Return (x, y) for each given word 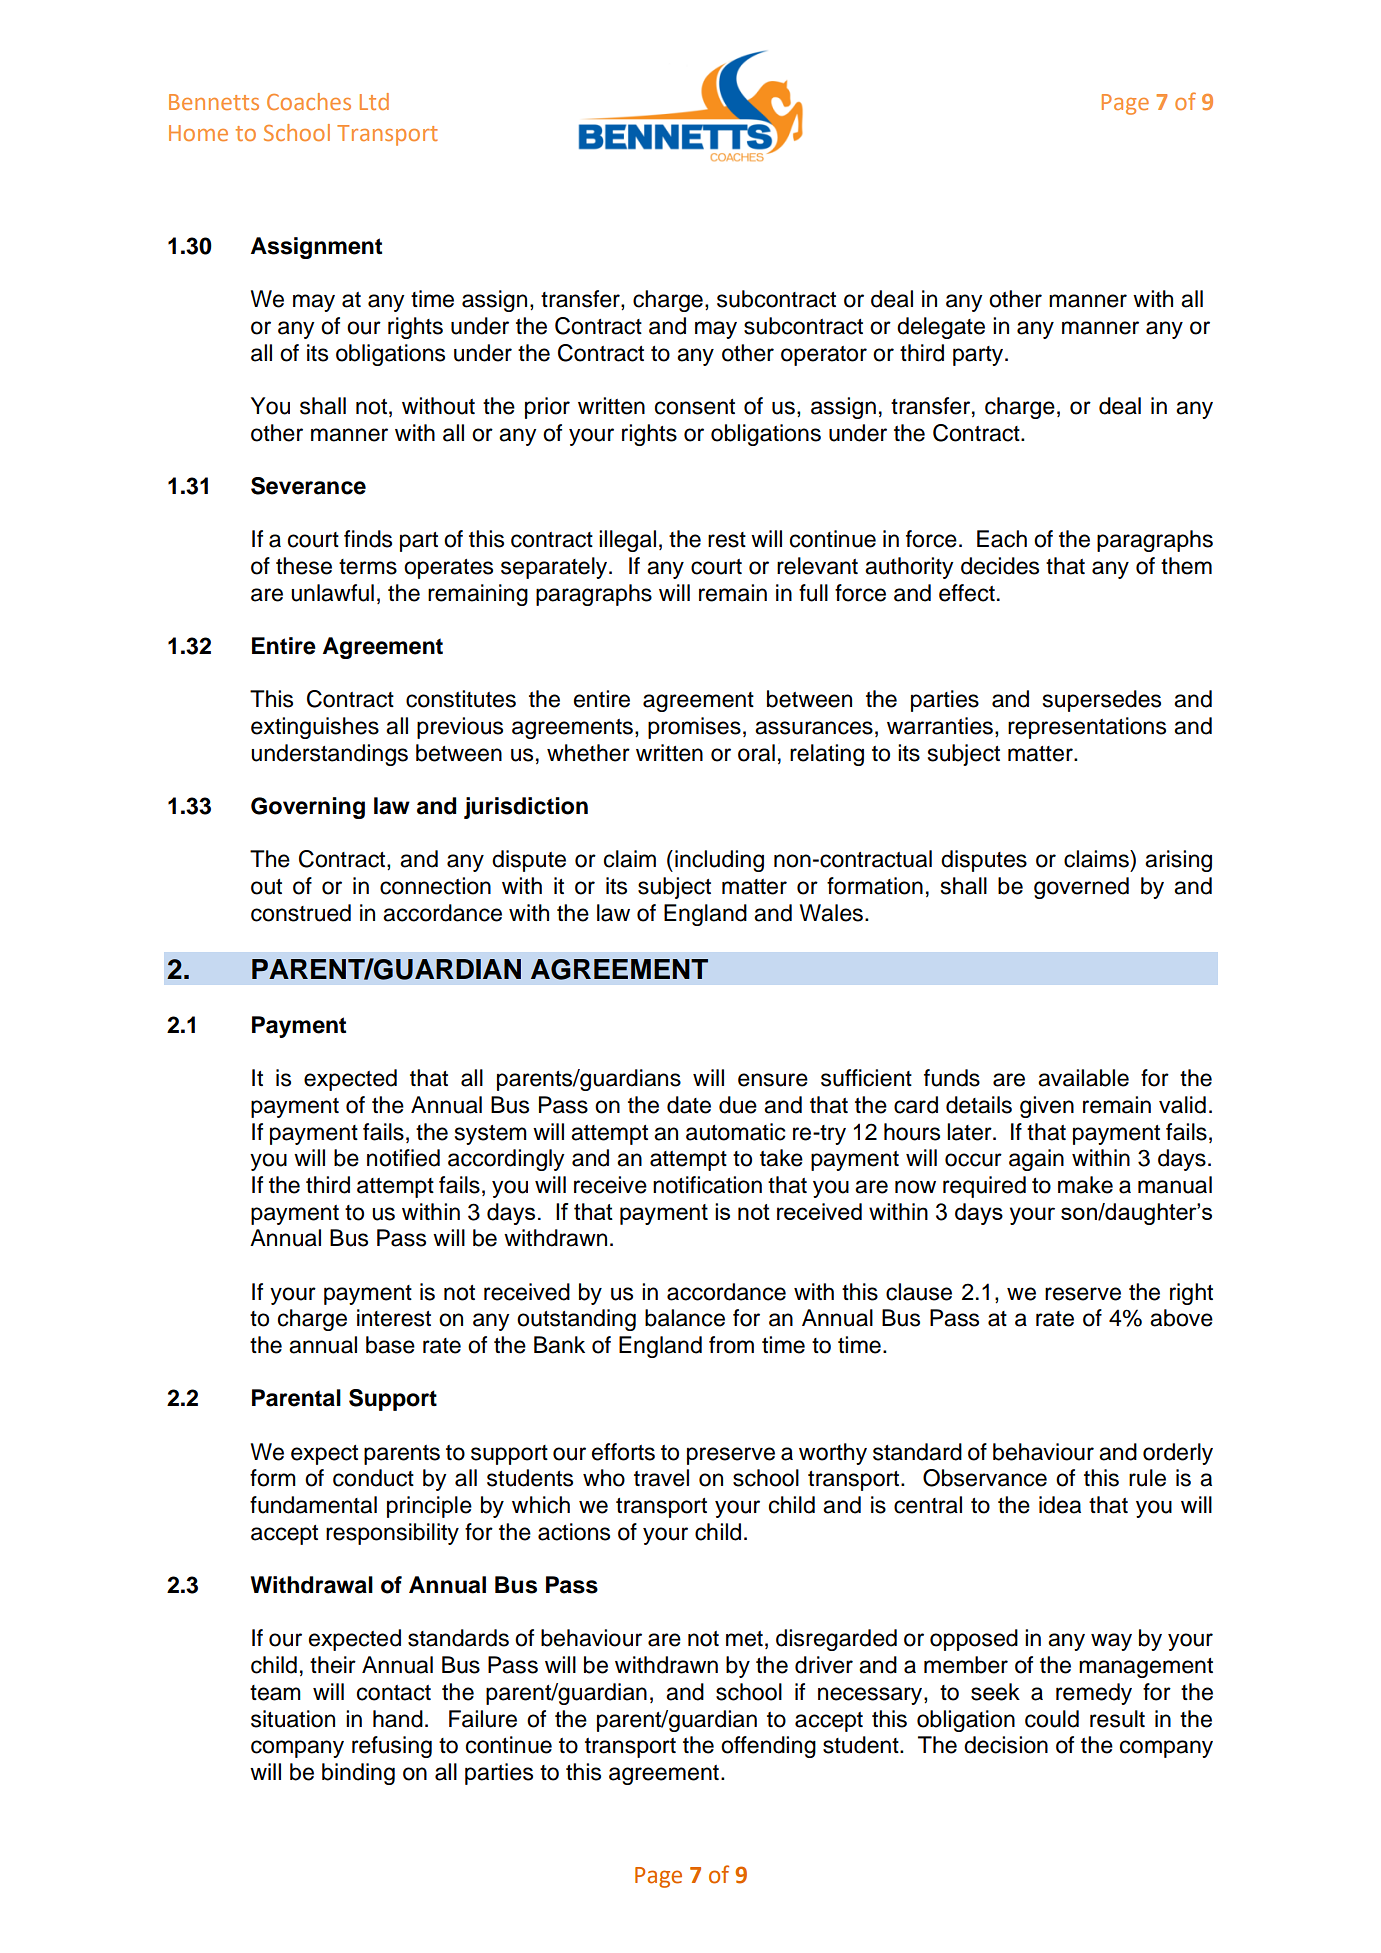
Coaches (309, 101)
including (719, 861)
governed (1081, 888)
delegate (941, 328)
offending (768, 1747)
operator (824, 356)
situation (293, 1719)
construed (301, 913)
